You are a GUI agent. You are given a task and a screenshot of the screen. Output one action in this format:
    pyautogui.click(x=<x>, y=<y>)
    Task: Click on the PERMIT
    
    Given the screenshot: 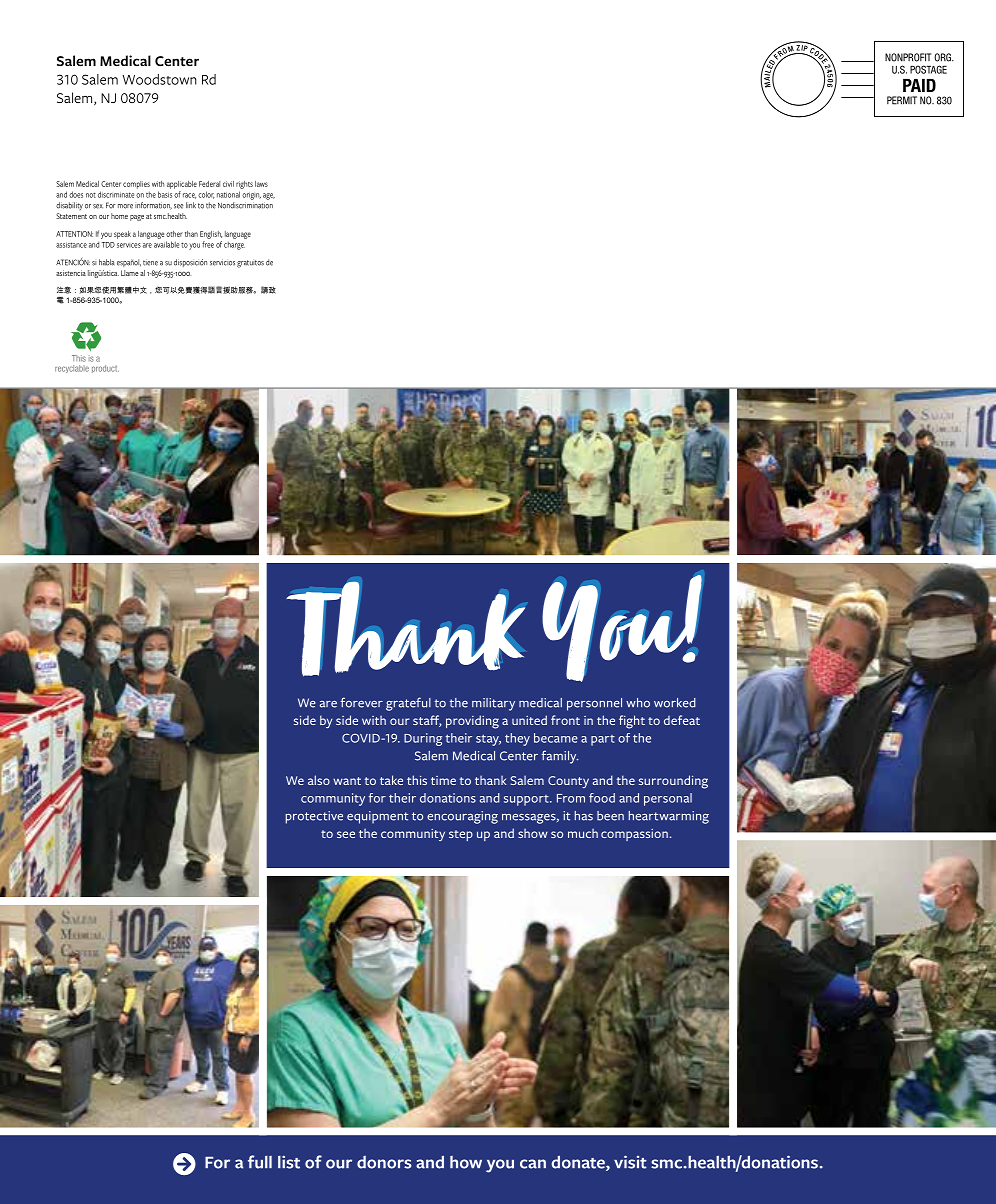 What is the action you would take?
    pyautogui.click(x=902, y=100)
